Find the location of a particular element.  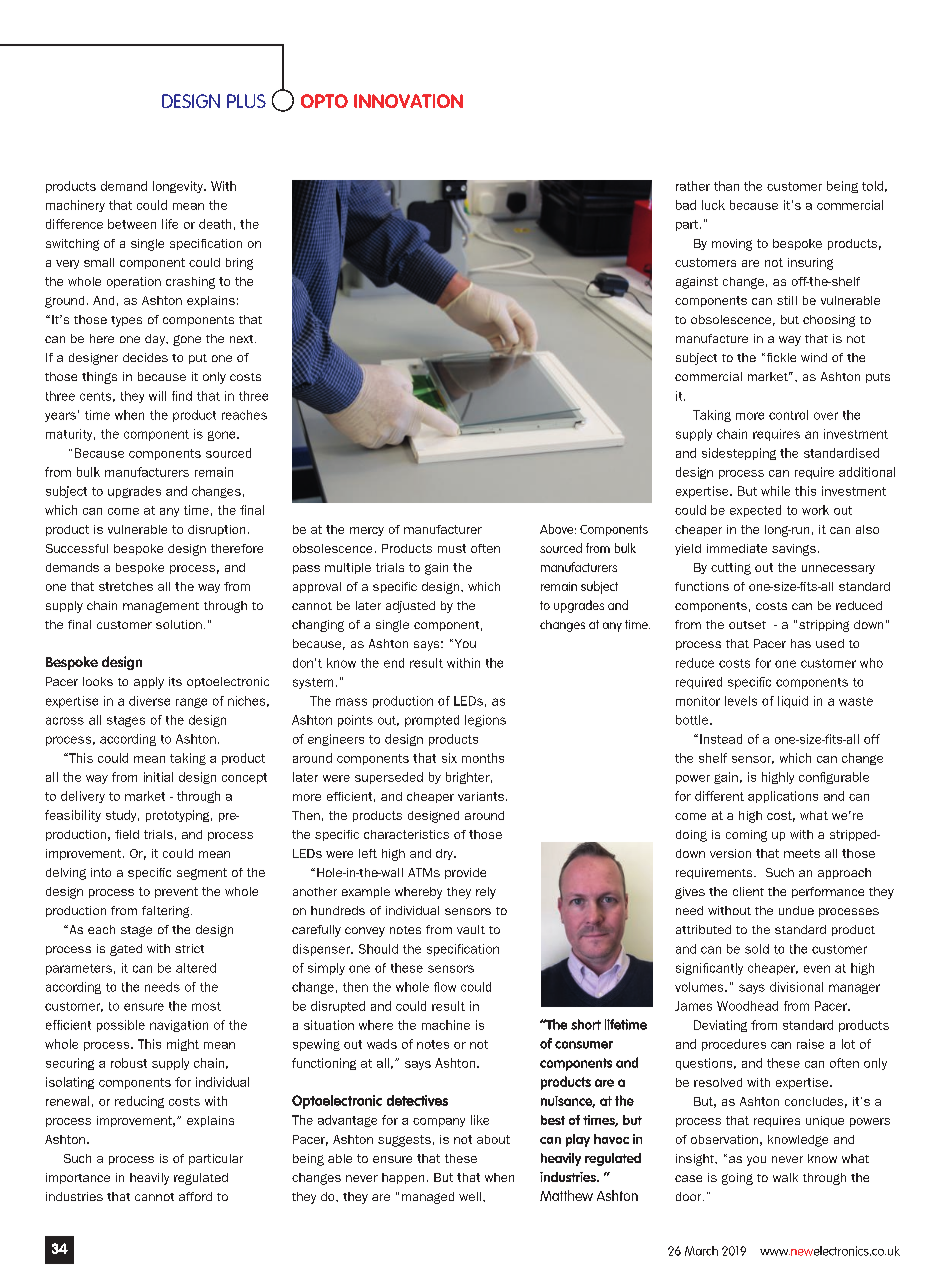

PLUS is located at coordinates (246, 101).
